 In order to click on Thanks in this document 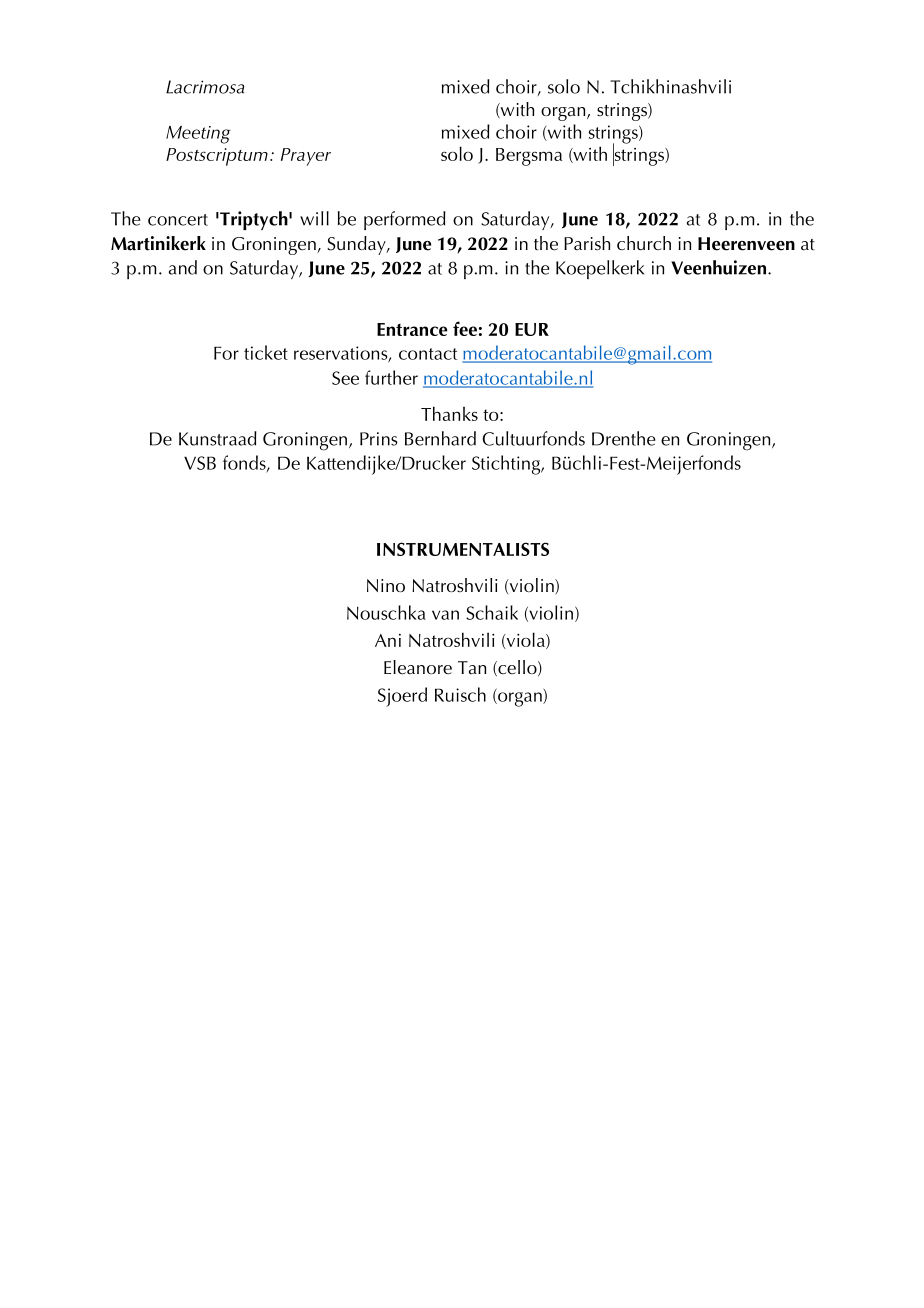, I will do `click(449, 413)`.
